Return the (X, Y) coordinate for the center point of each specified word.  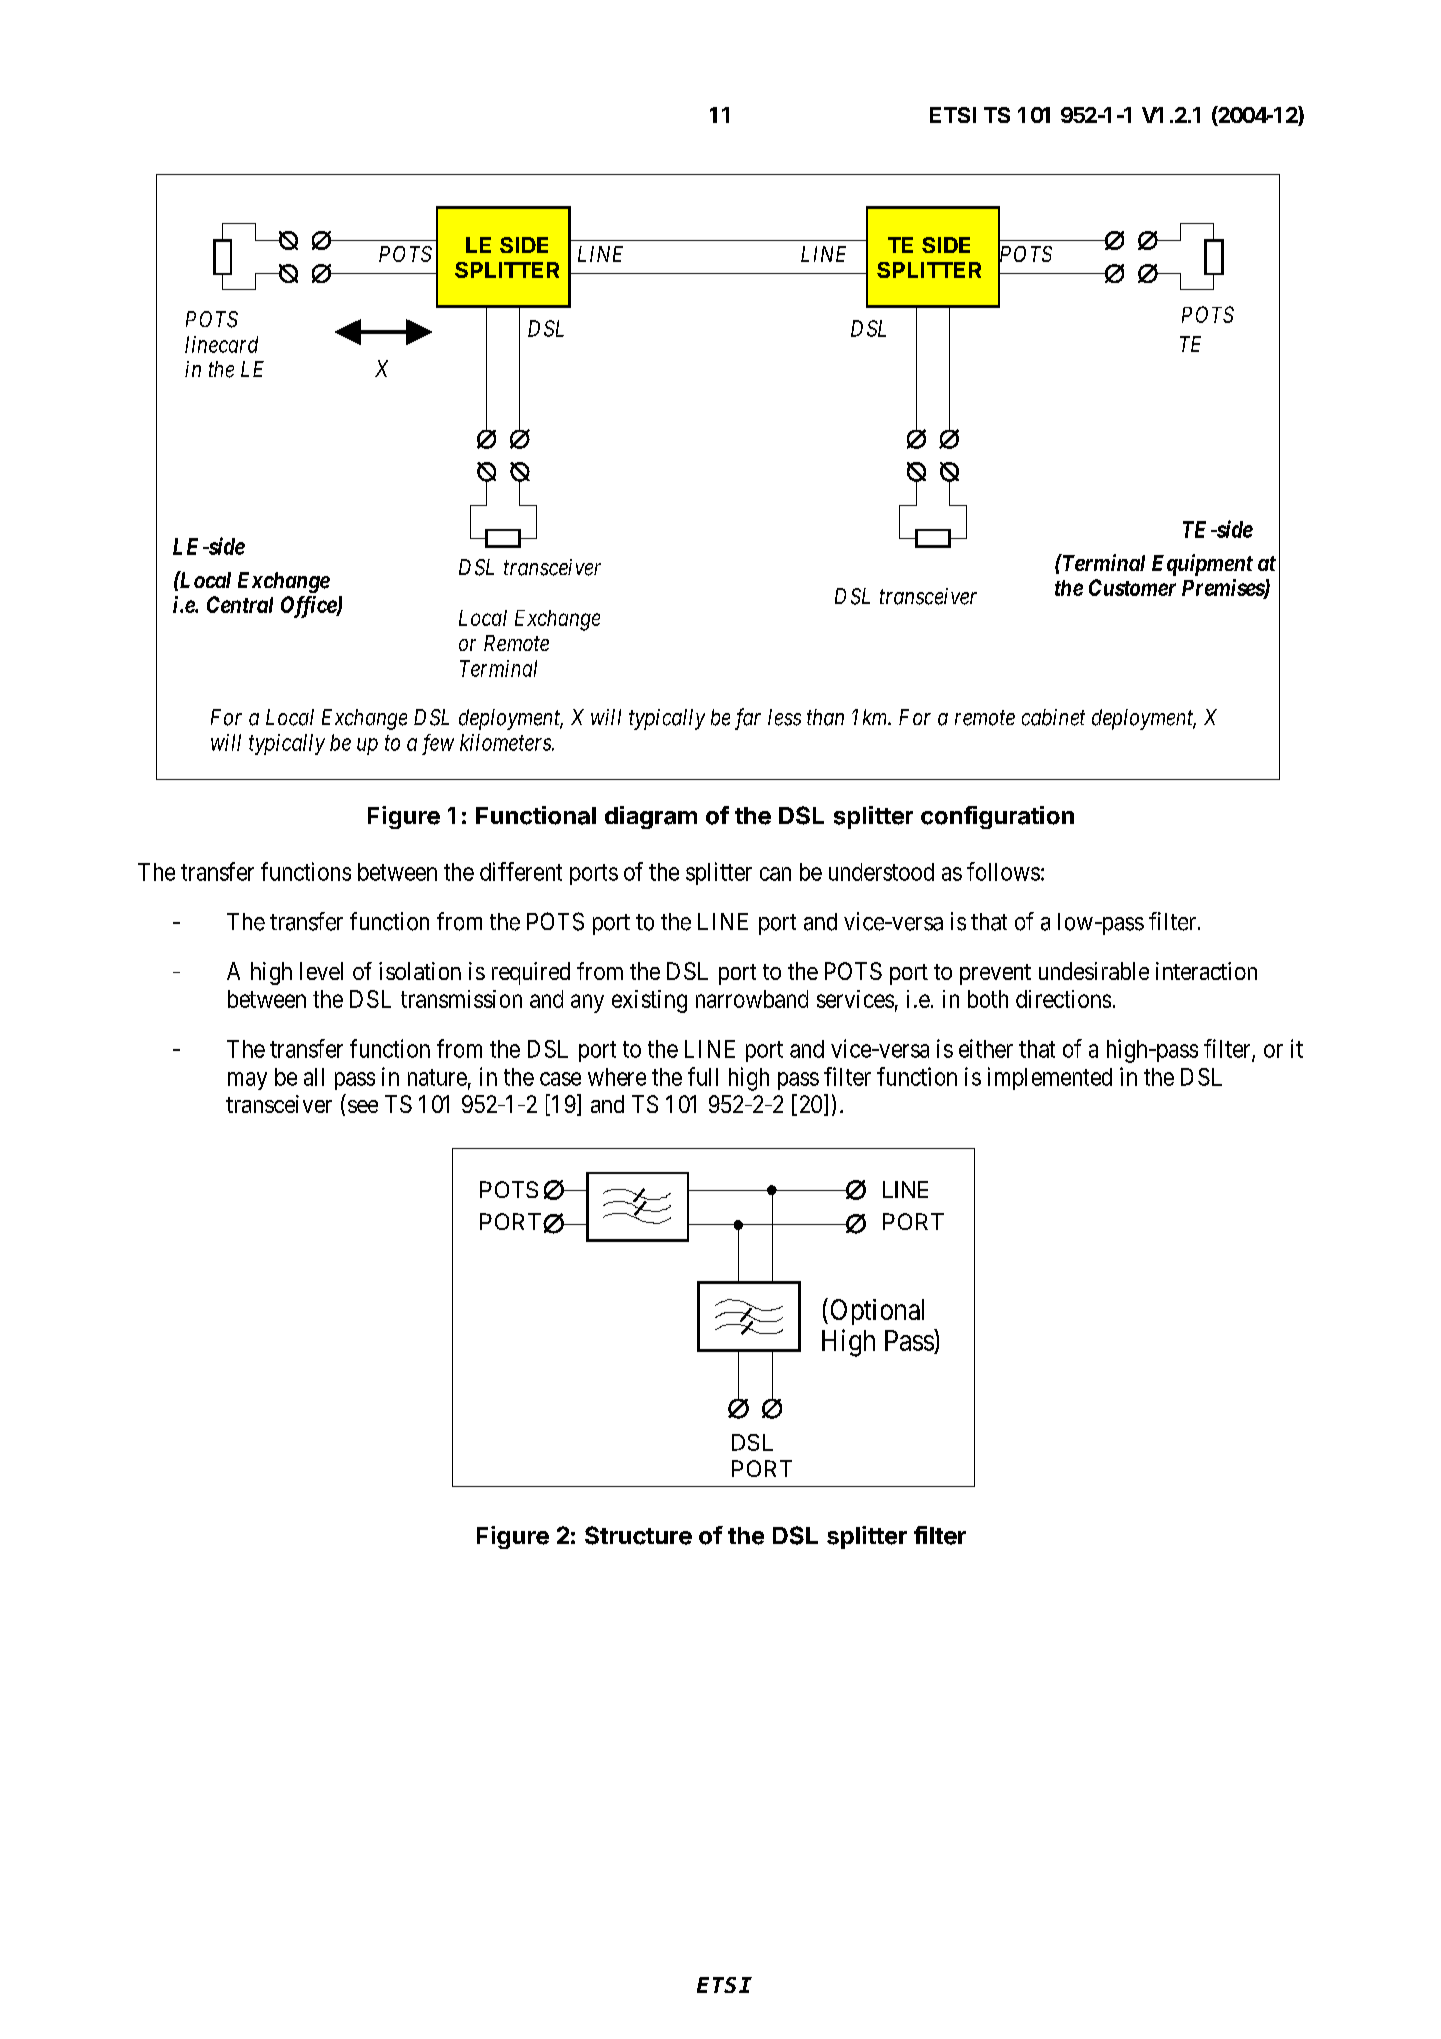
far (748, 719)
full (703, 1076)
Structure (638, 1535)
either (986, 1048)
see (363, 1106)
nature (437, 1077)
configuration (997, 817)
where (617, 1077)
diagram (651, 817)
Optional (877, 1312)
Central (240, 604)
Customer (1132, 587)
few (438, 744)
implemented (1050, 1078)
